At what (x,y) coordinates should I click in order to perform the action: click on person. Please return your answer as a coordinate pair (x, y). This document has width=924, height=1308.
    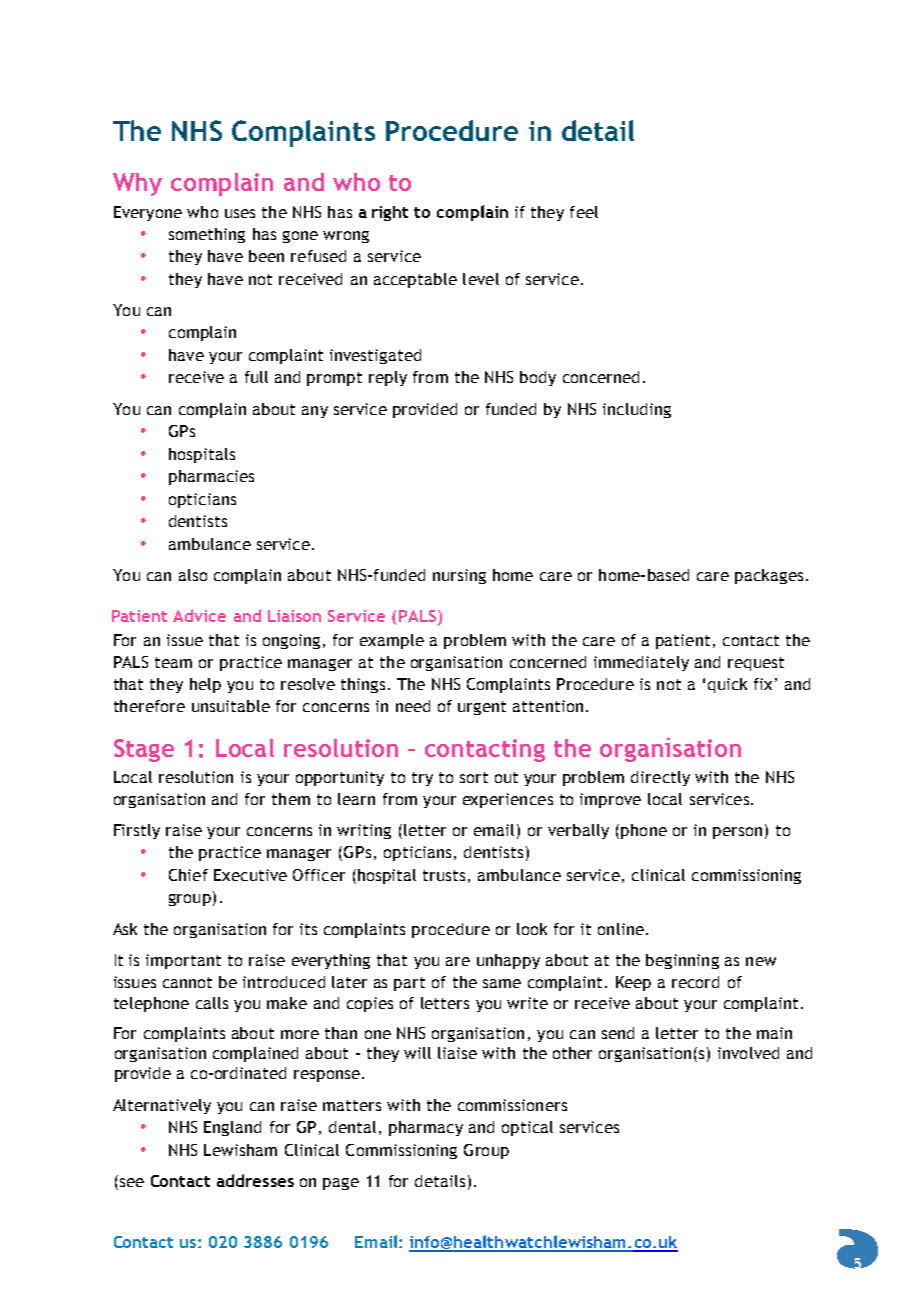
    Looking at the image, I should click on (737, 833).
